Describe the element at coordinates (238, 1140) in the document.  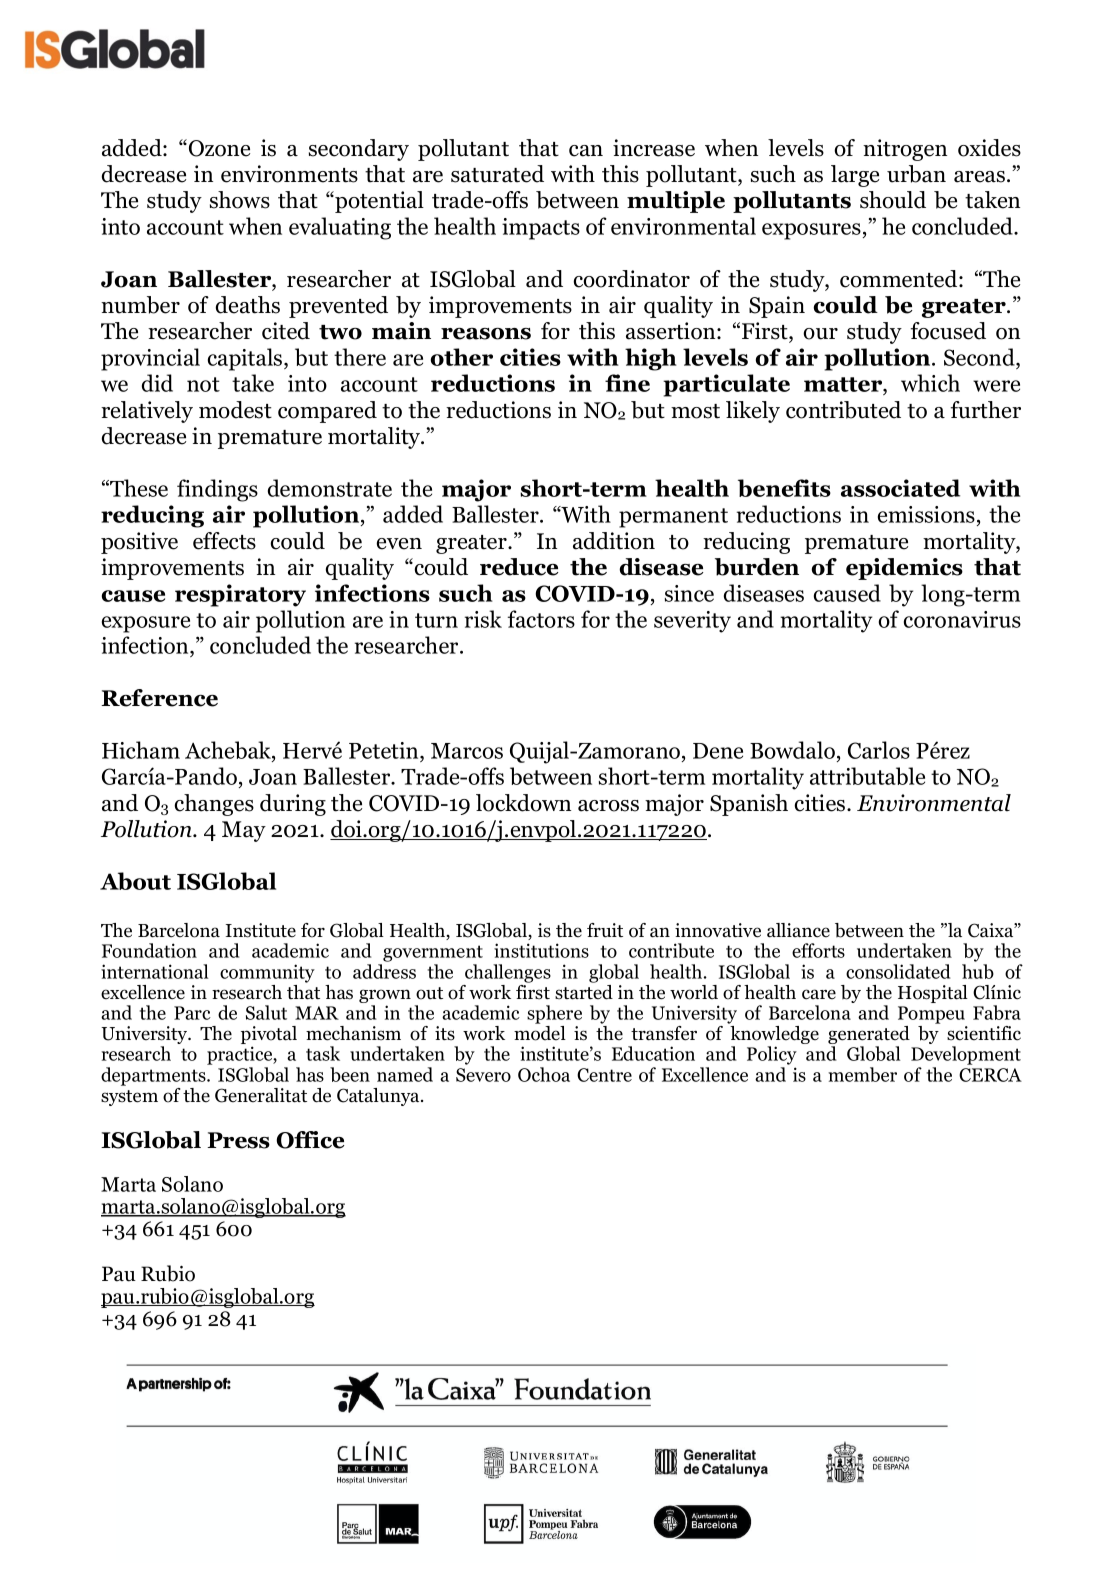
I see `Press` at that location.
